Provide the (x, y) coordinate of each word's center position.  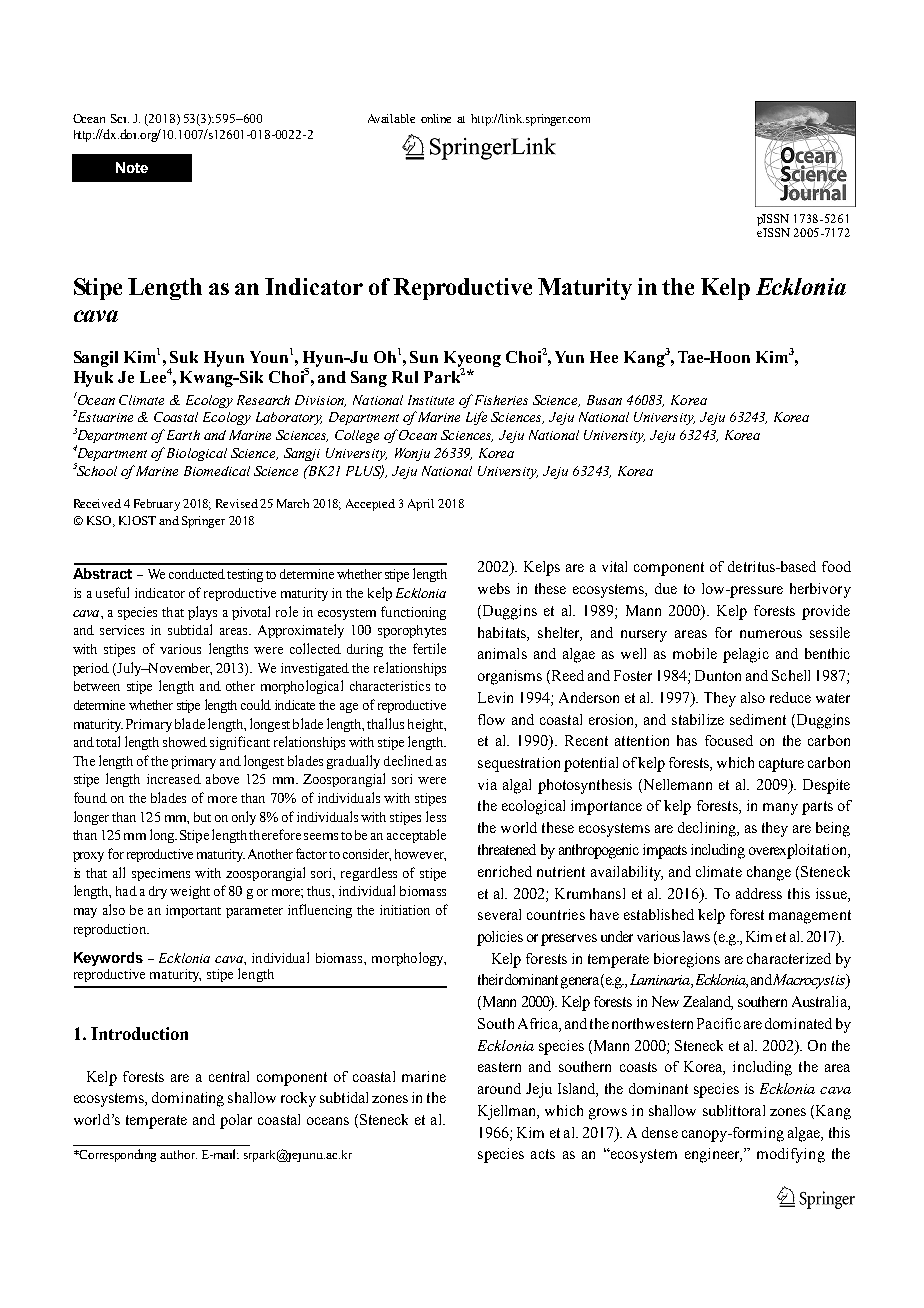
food (836, 566)
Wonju (412, 454)
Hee (604, 357)
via (487, 784)
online (436, 118)
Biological (197, 454)
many (780, 809)
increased (174, 779)
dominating (188, 1099)
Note (132, 167)
